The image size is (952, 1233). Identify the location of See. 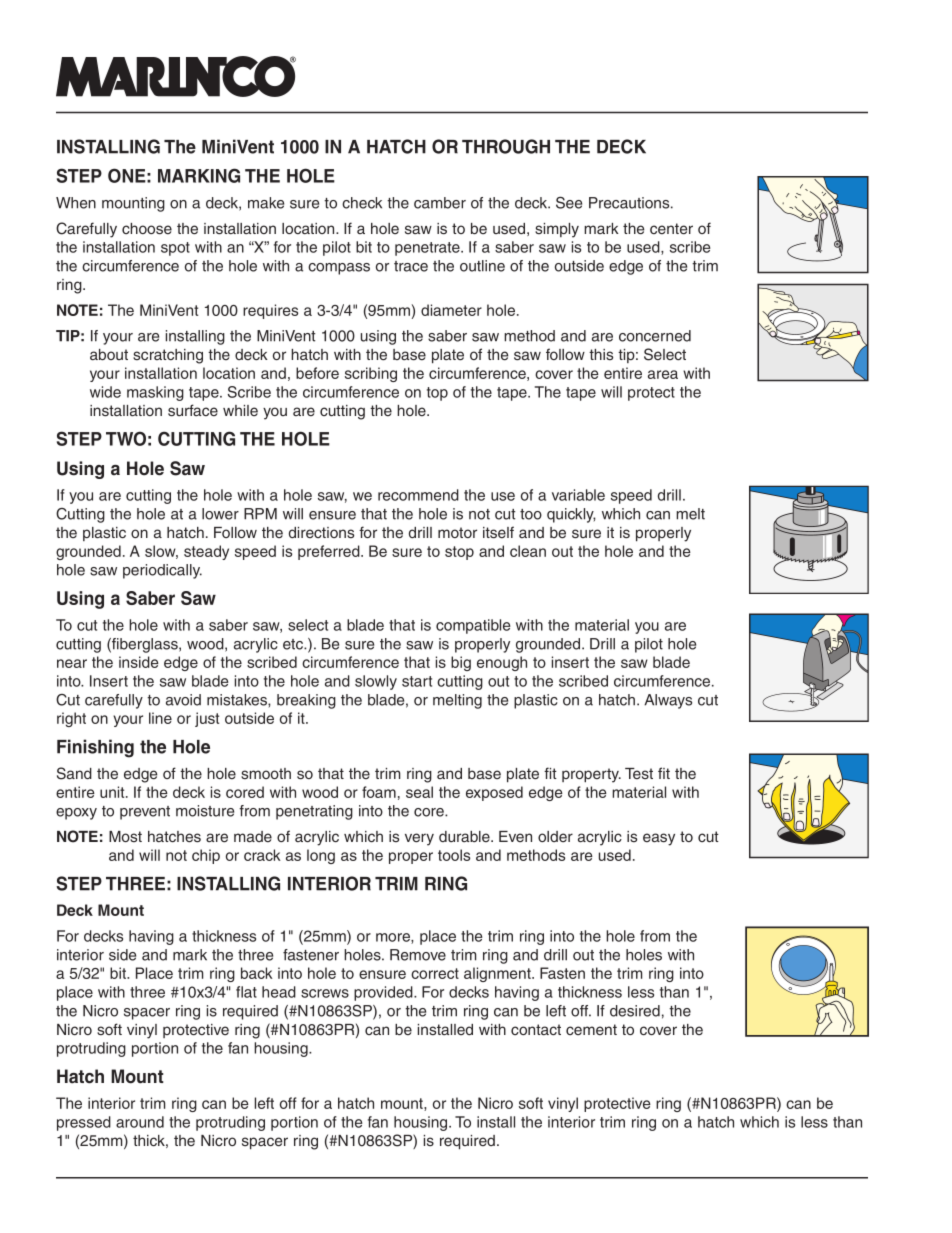
(569, 203).
